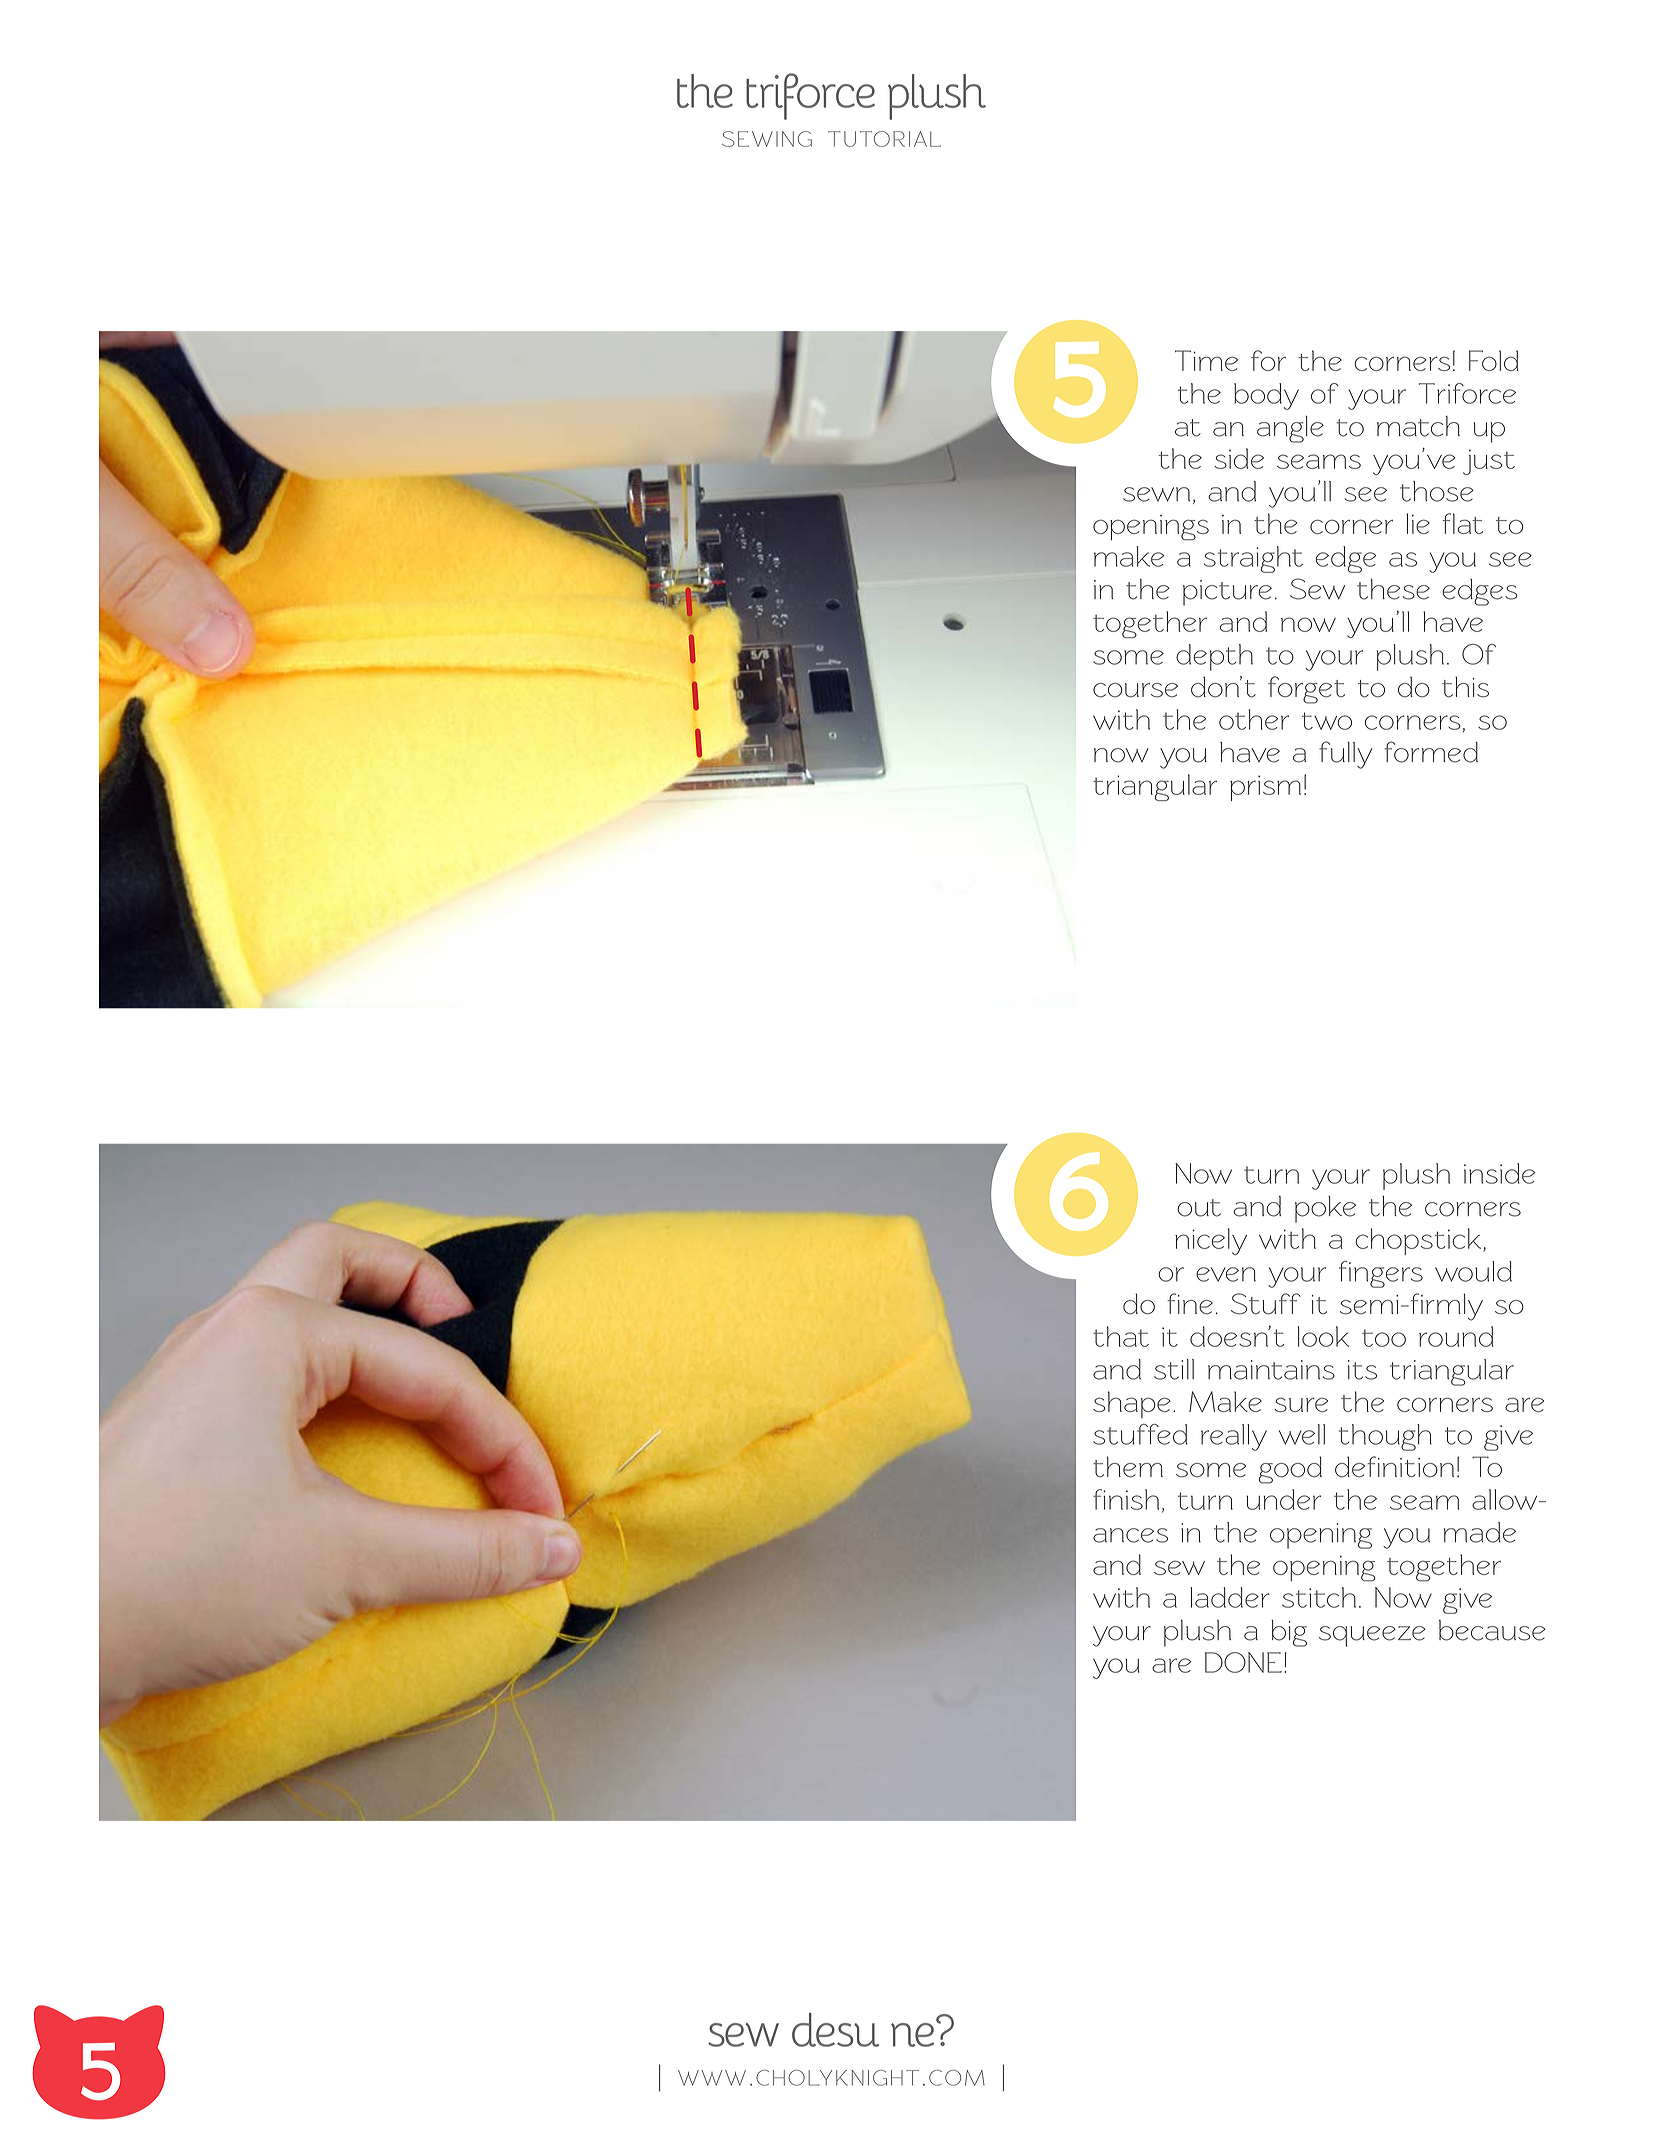  Describe the element at coordinates (1214, 657) in the screenshot. I see `depth` at that location.
